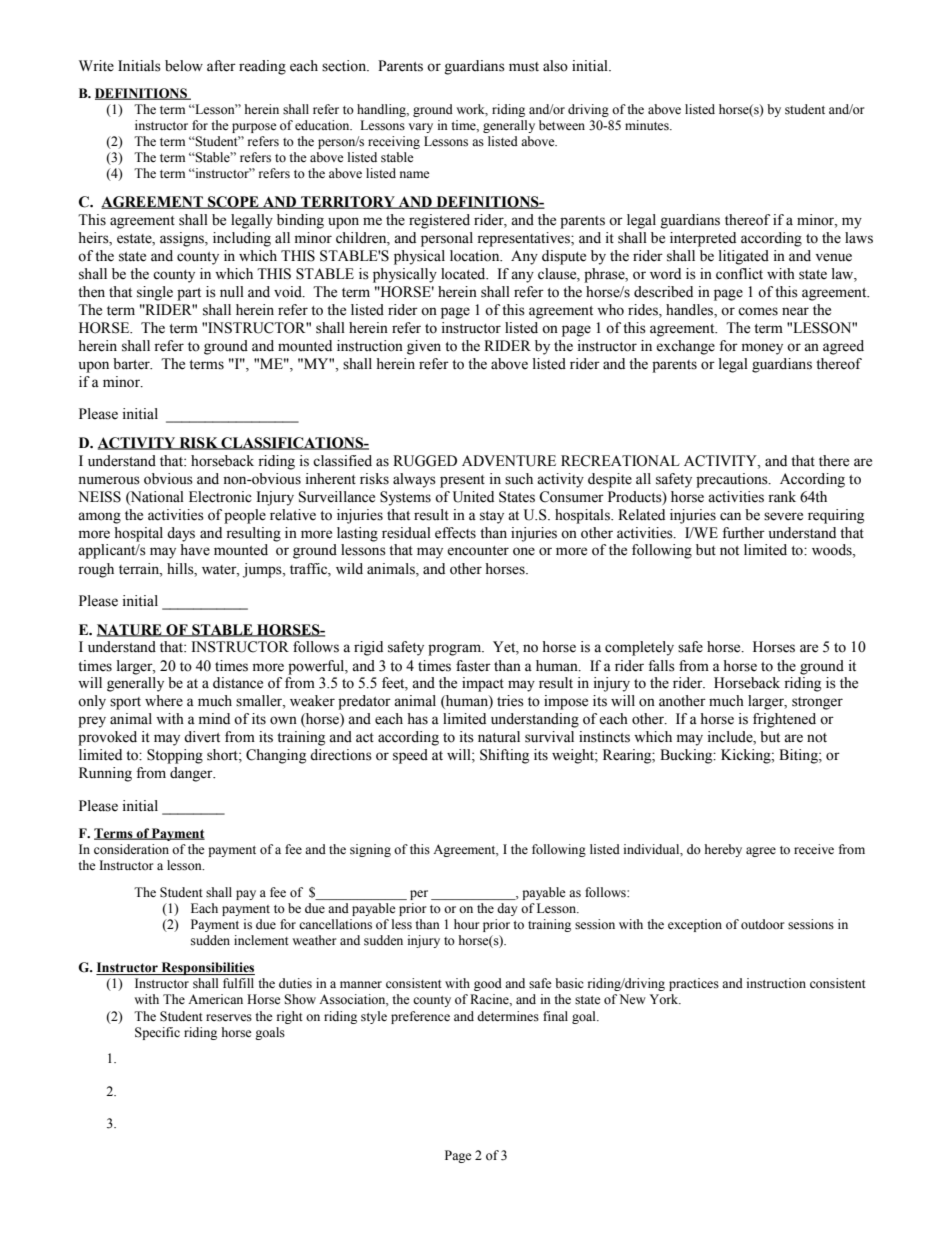  Describe the element at coordinates (694, 984) in the document. I see `practices` at that location.
